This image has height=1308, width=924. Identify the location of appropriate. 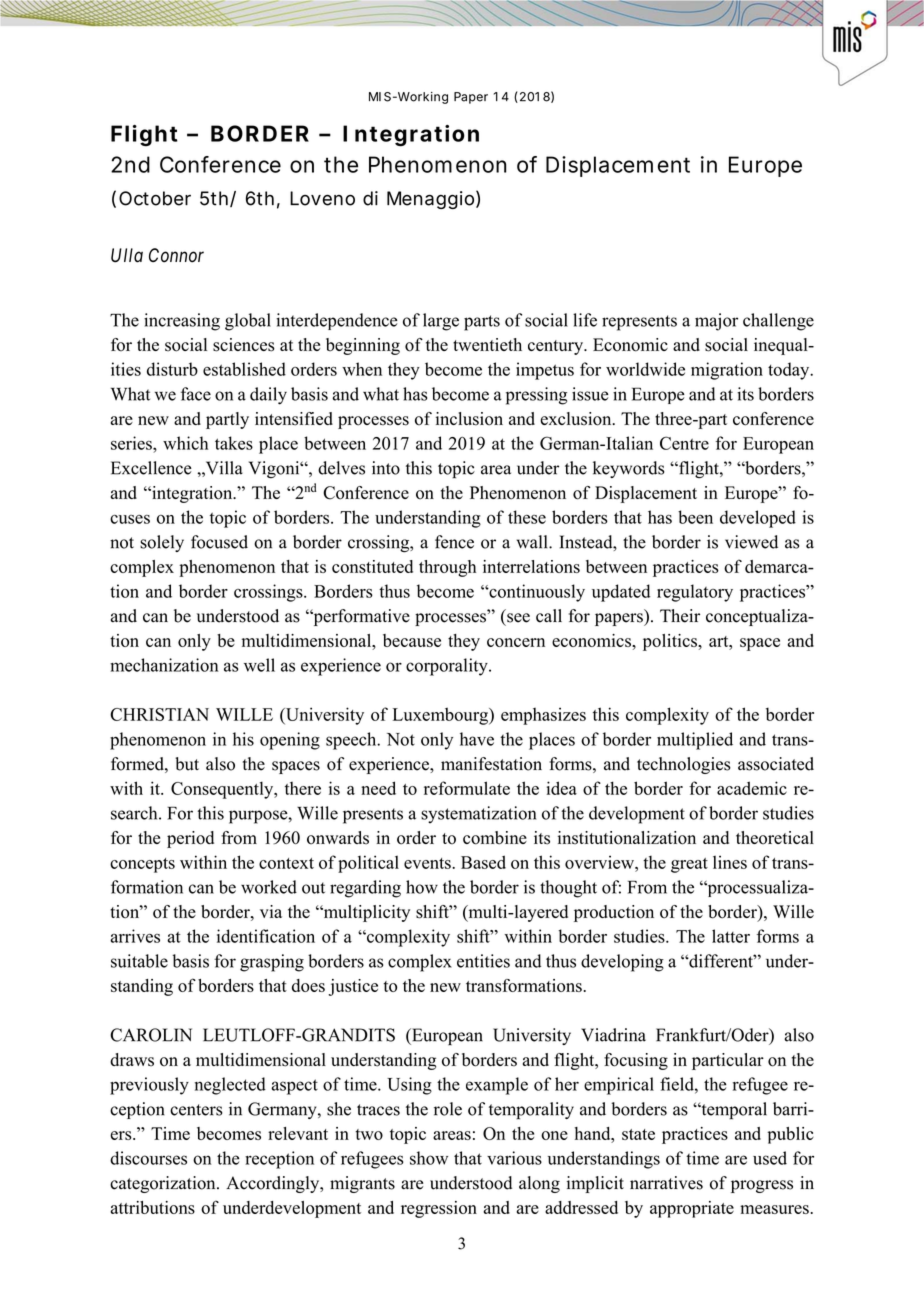
(692, 1209).
